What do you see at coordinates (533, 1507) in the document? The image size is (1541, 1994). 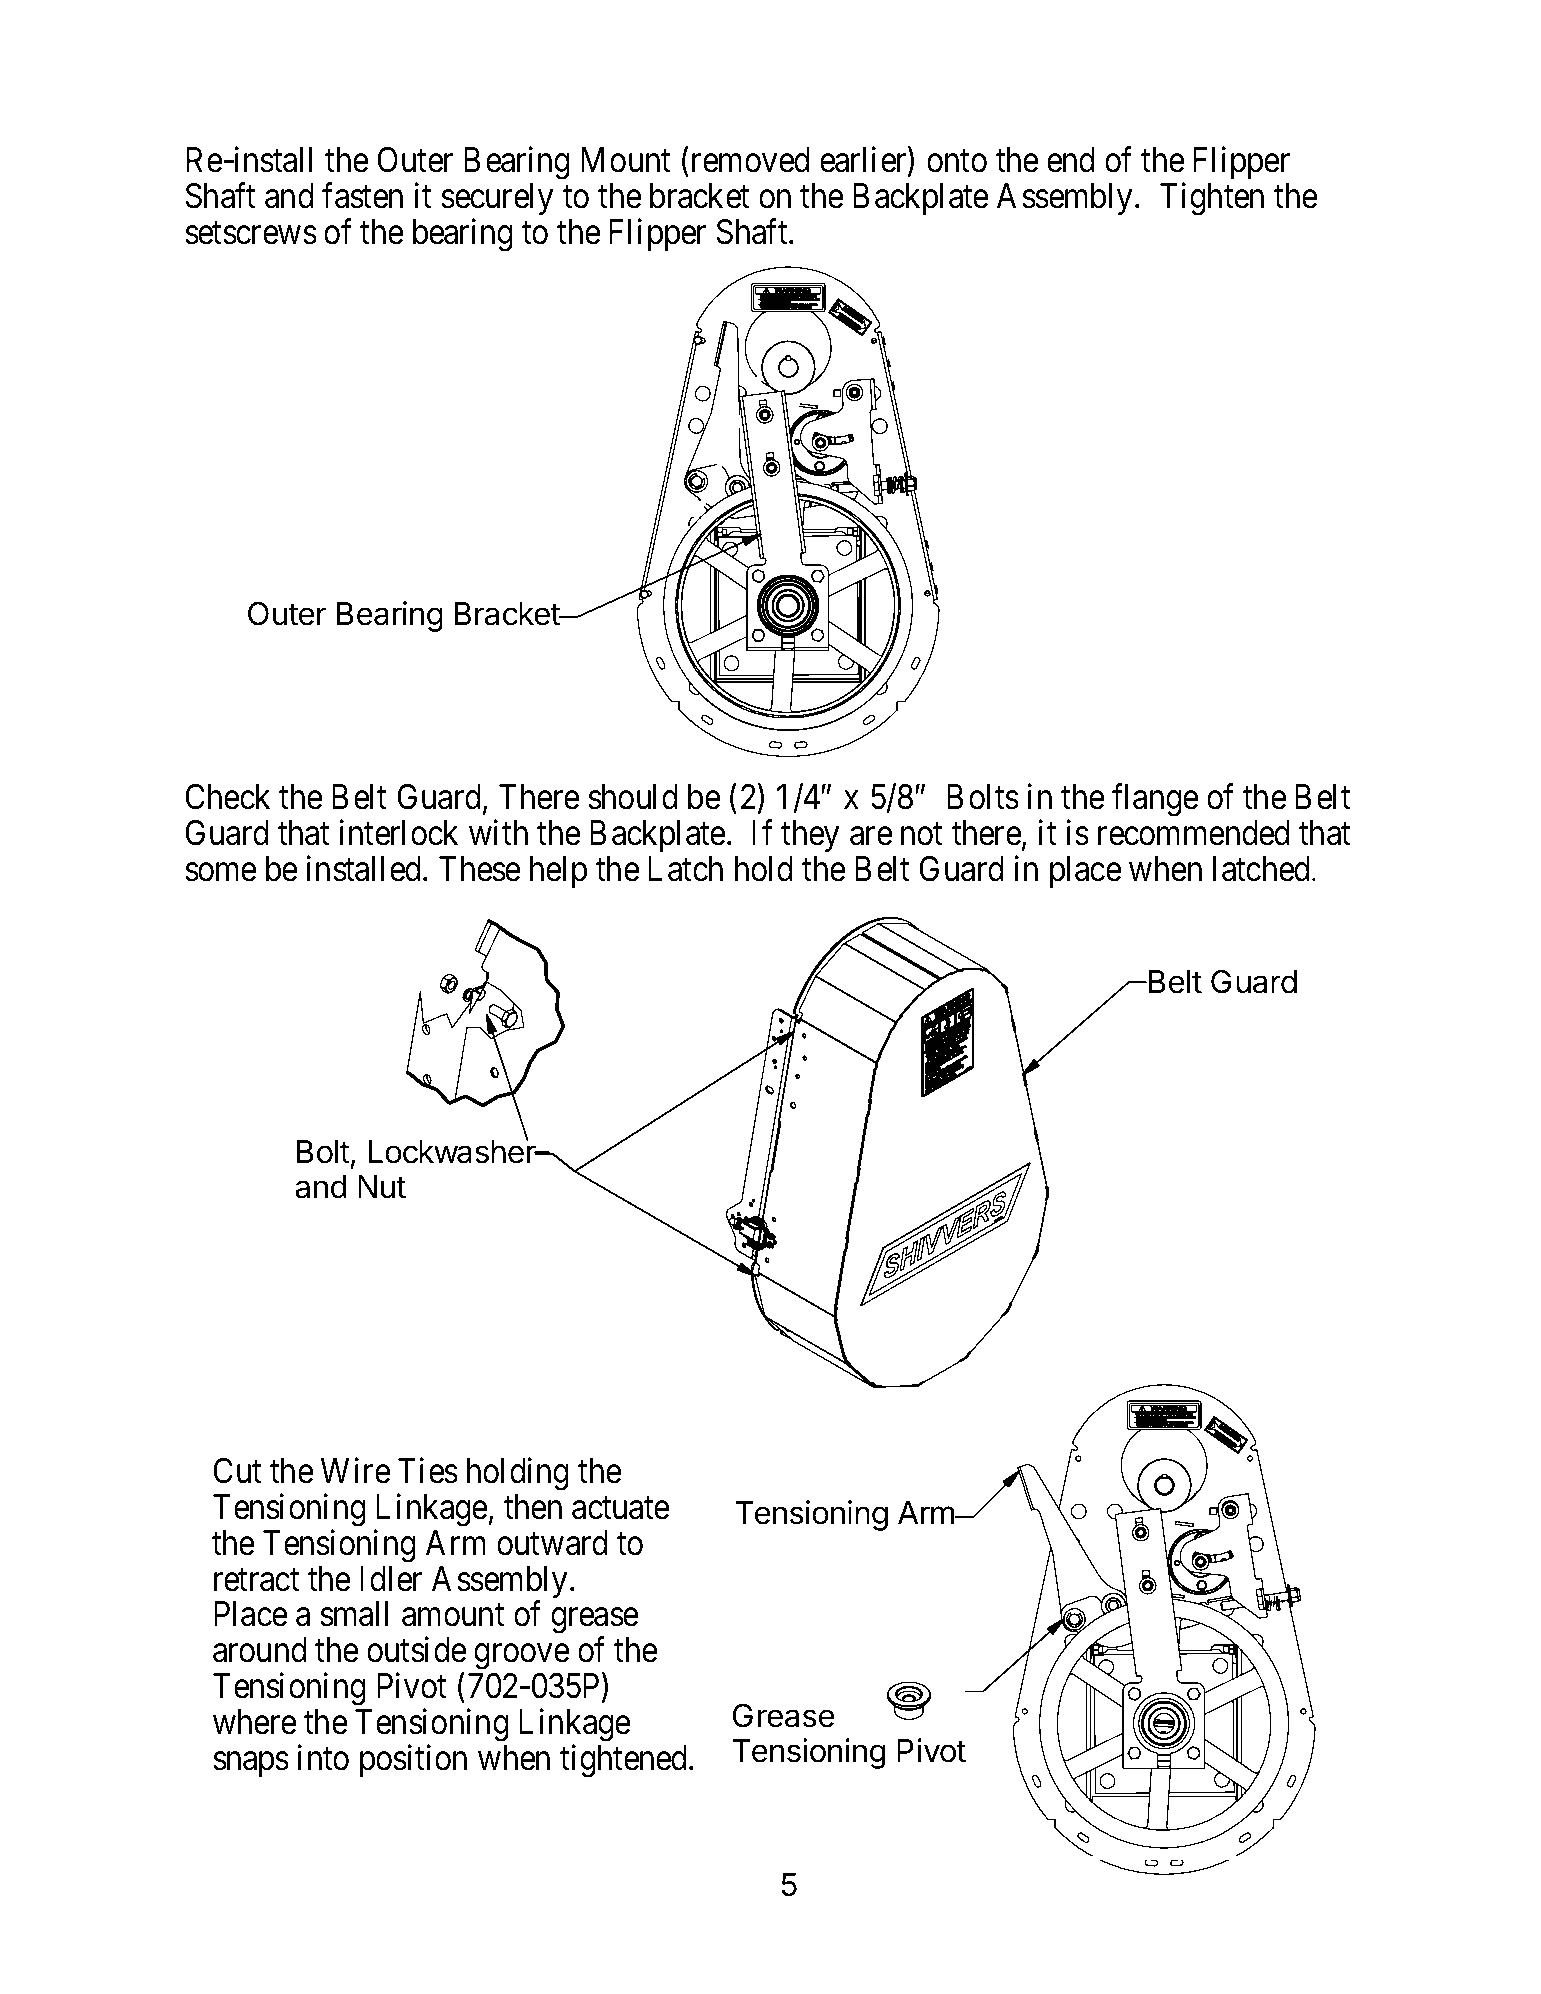 I see `then` at bounding box center [533, 1507].
